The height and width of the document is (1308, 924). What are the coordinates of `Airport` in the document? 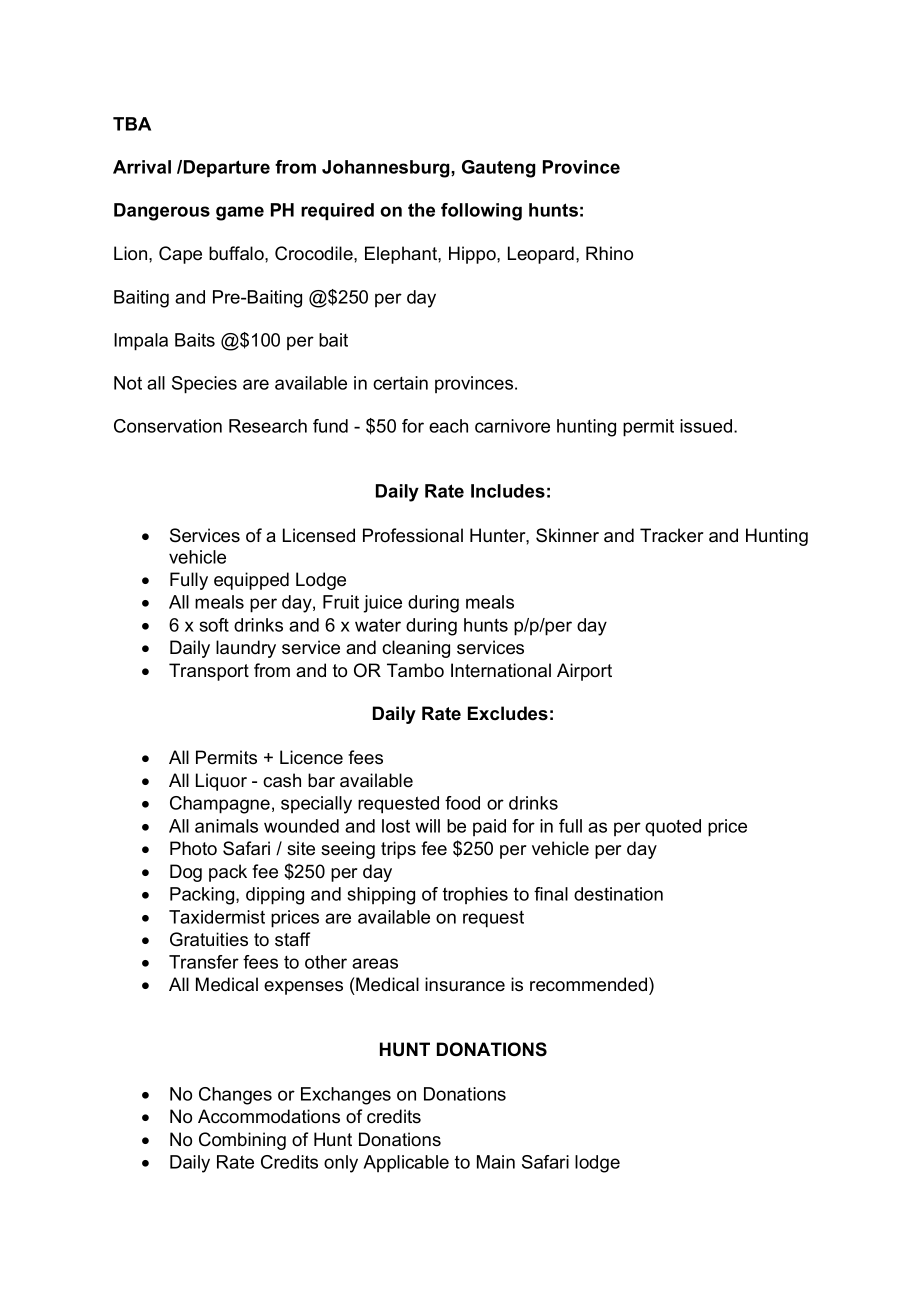 It's located at (584, 672).
